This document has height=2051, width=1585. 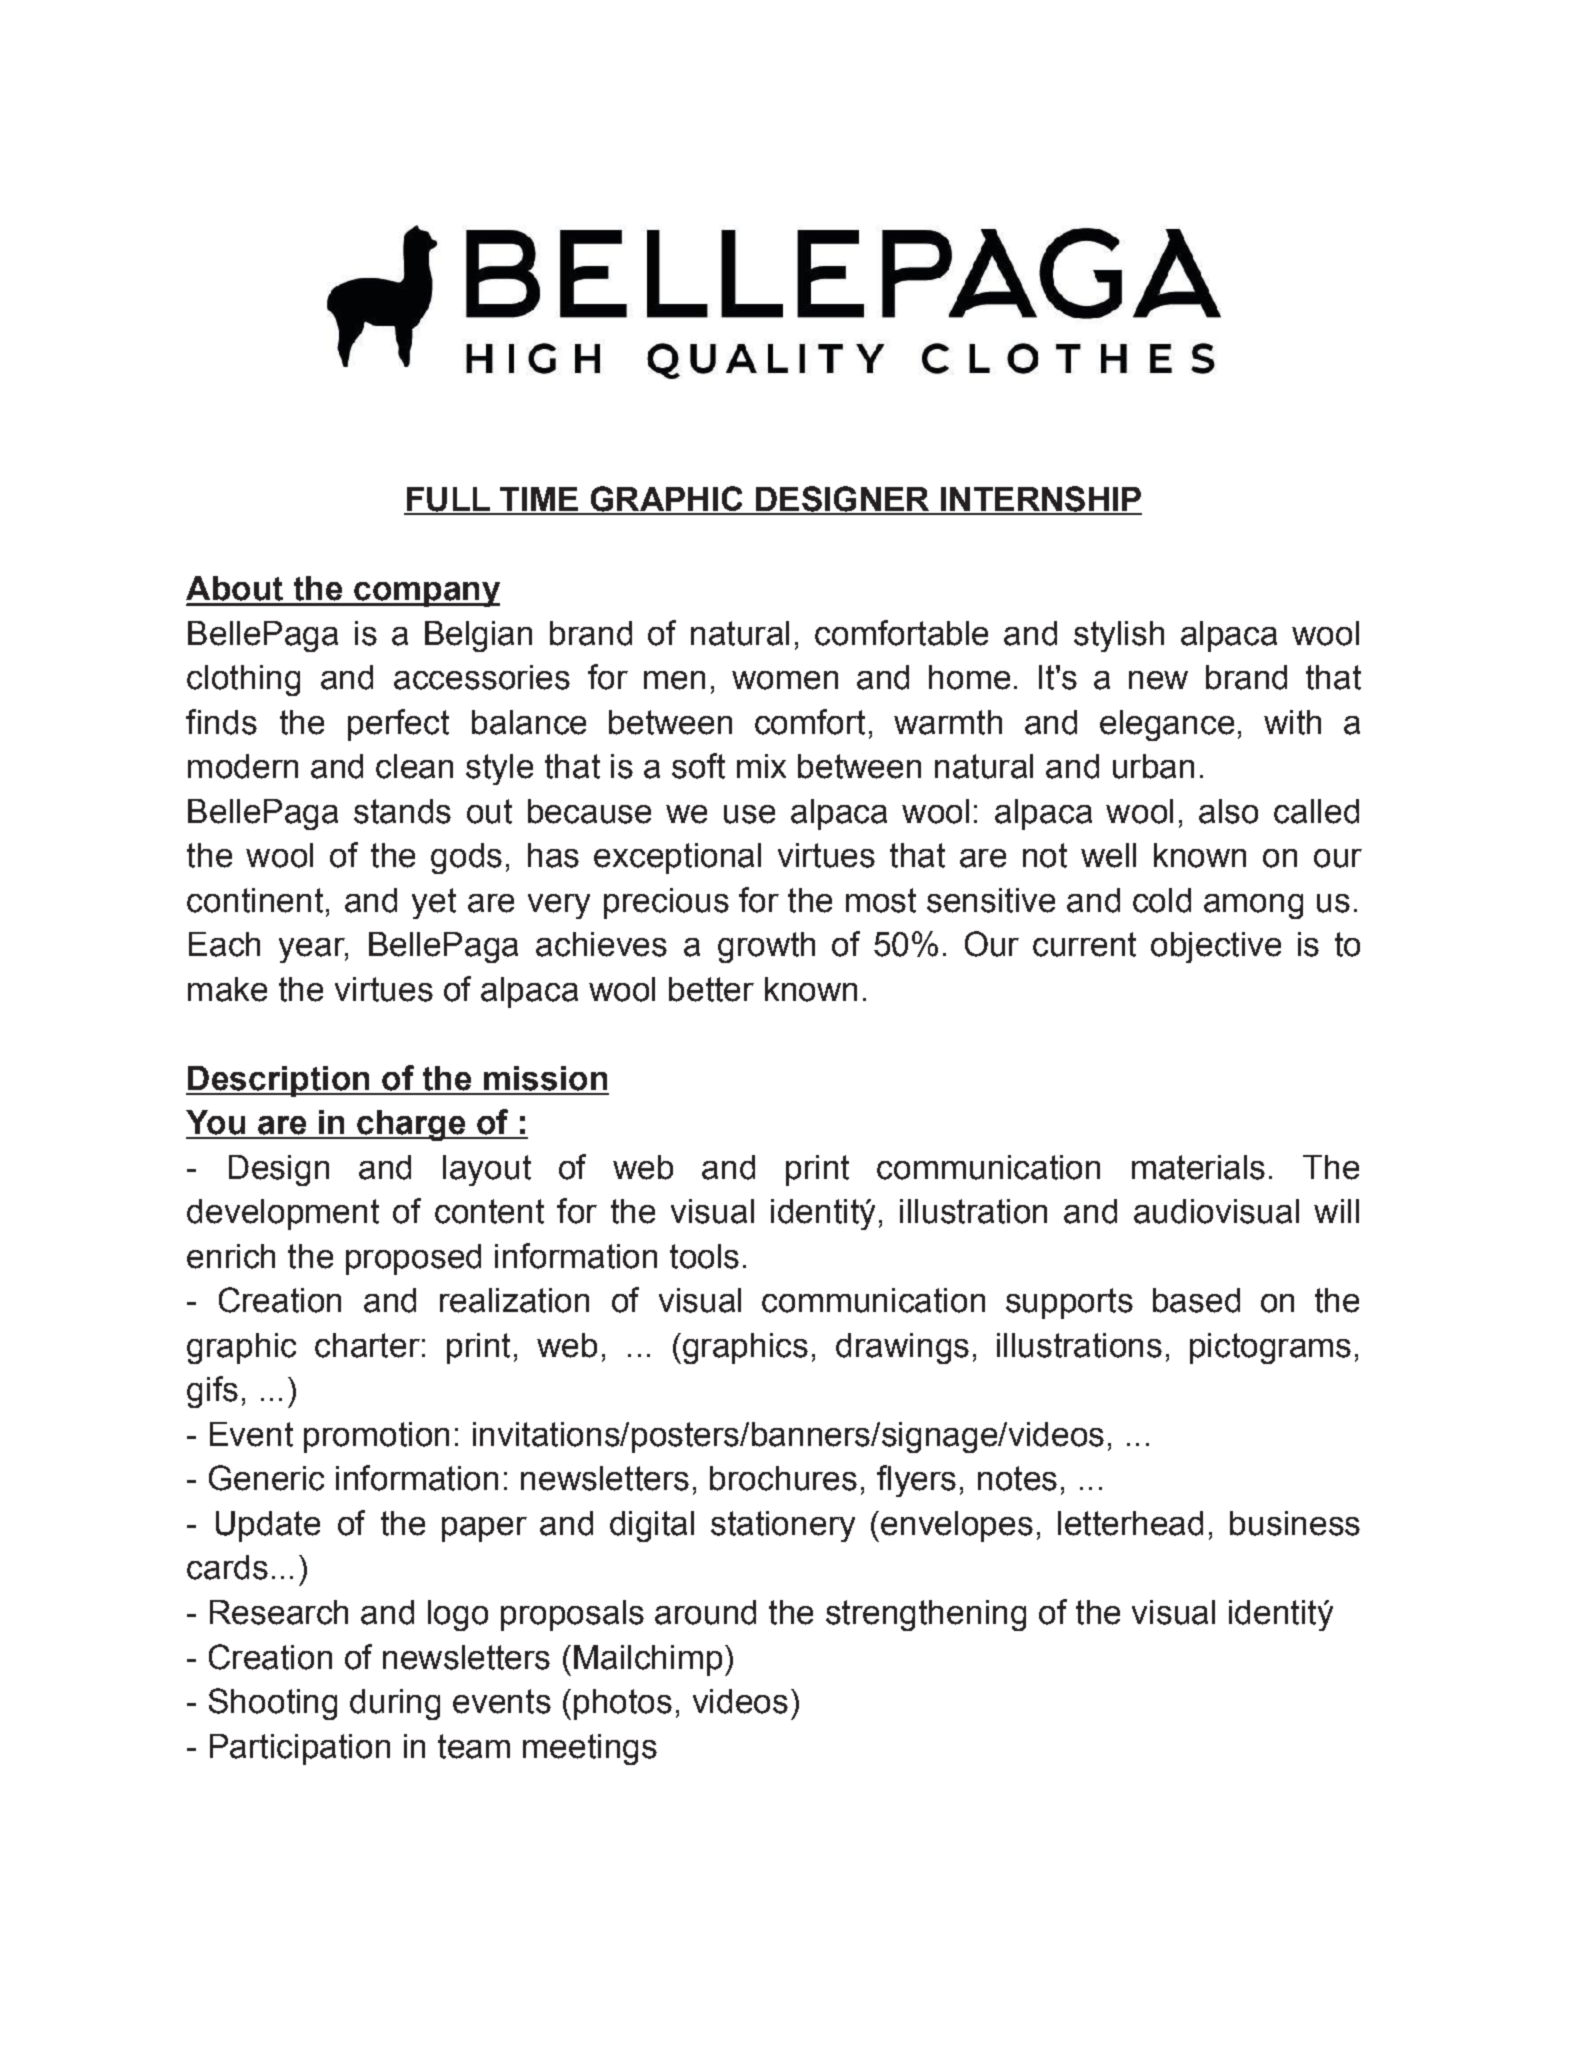 I want to click on materials, so click(x=1198, y=1167).
